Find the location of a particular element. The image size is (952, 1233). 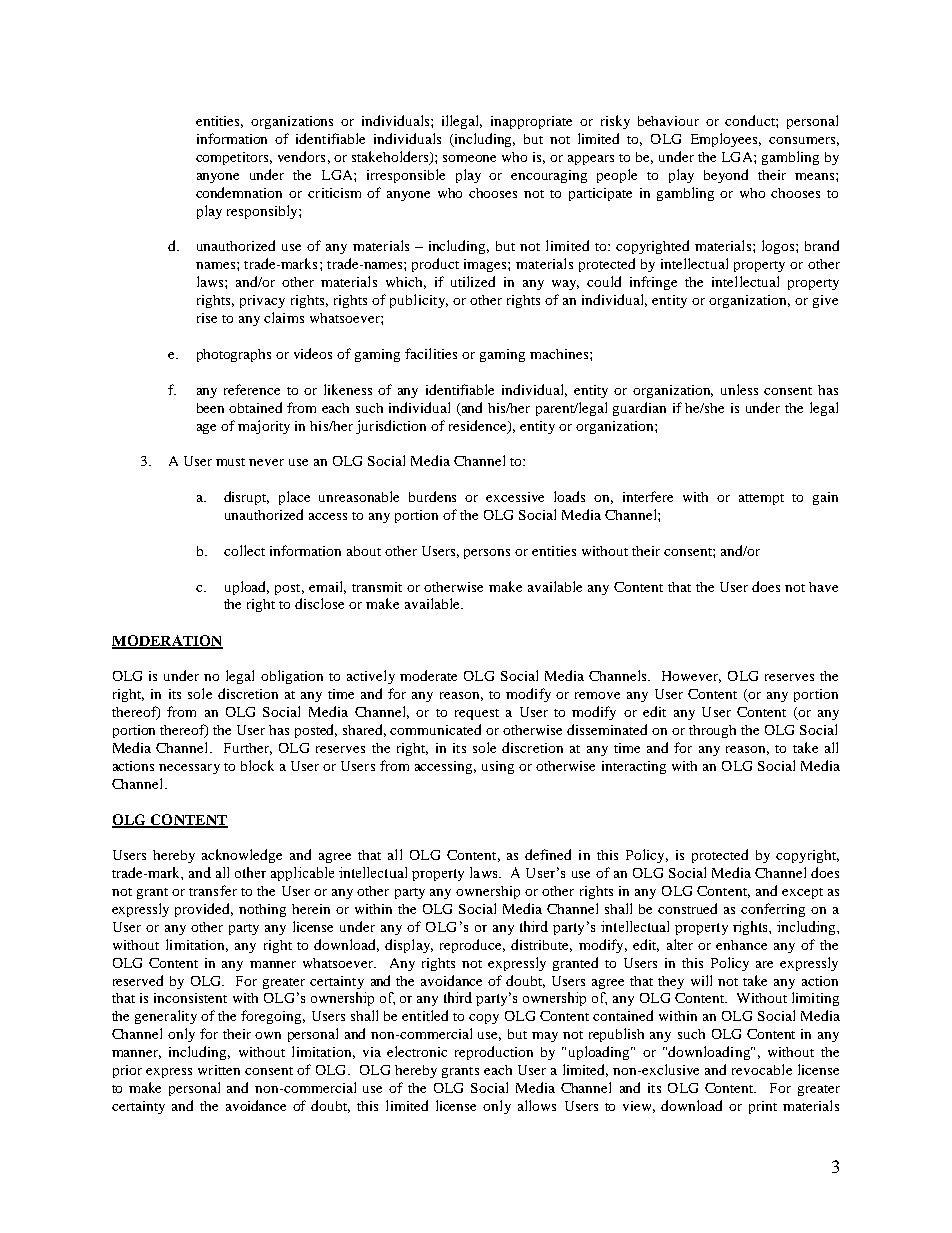

attempt is located at coordinates (761, 499).
